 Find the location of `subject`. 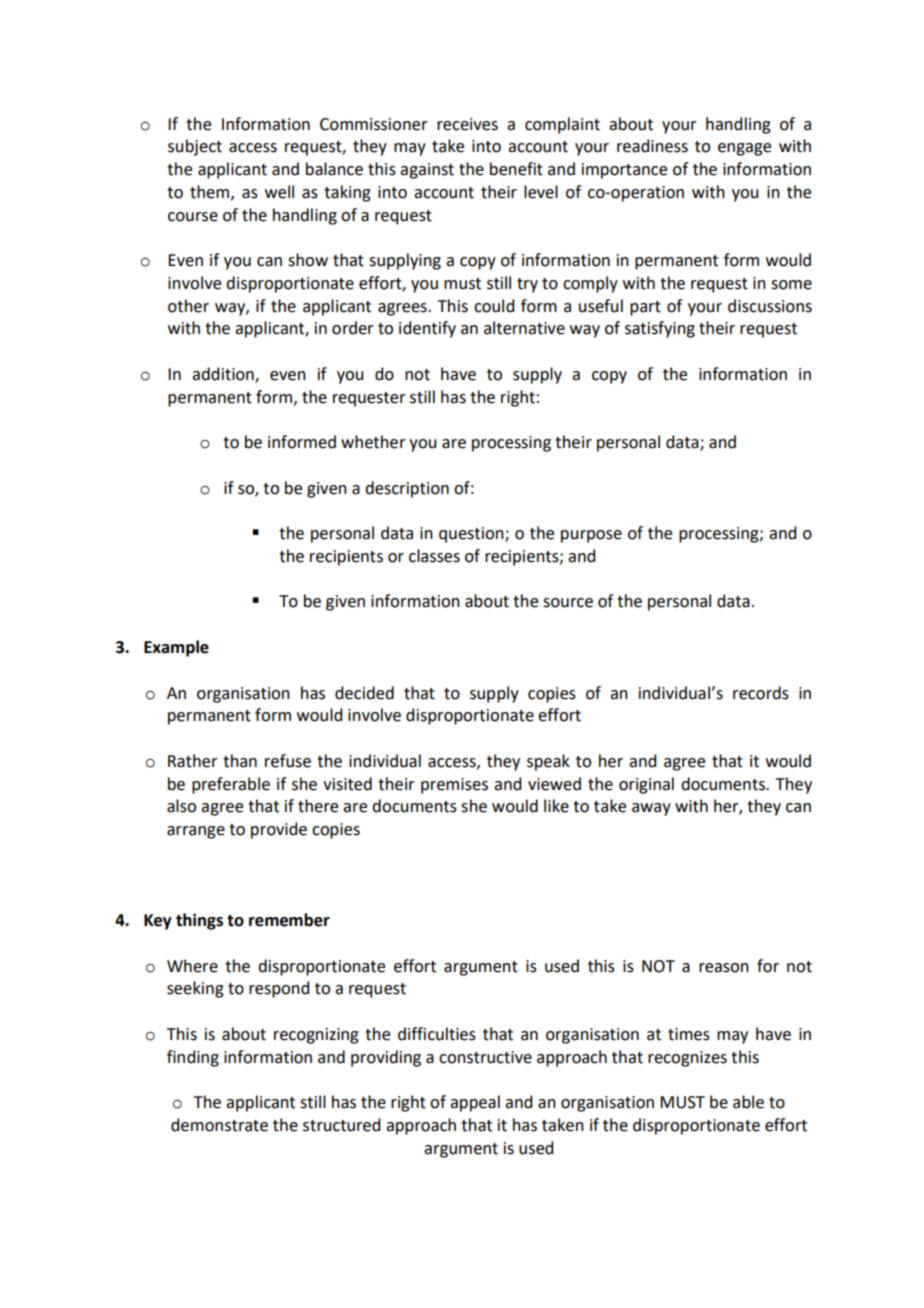

subject is located at coordinates (195, 147).
